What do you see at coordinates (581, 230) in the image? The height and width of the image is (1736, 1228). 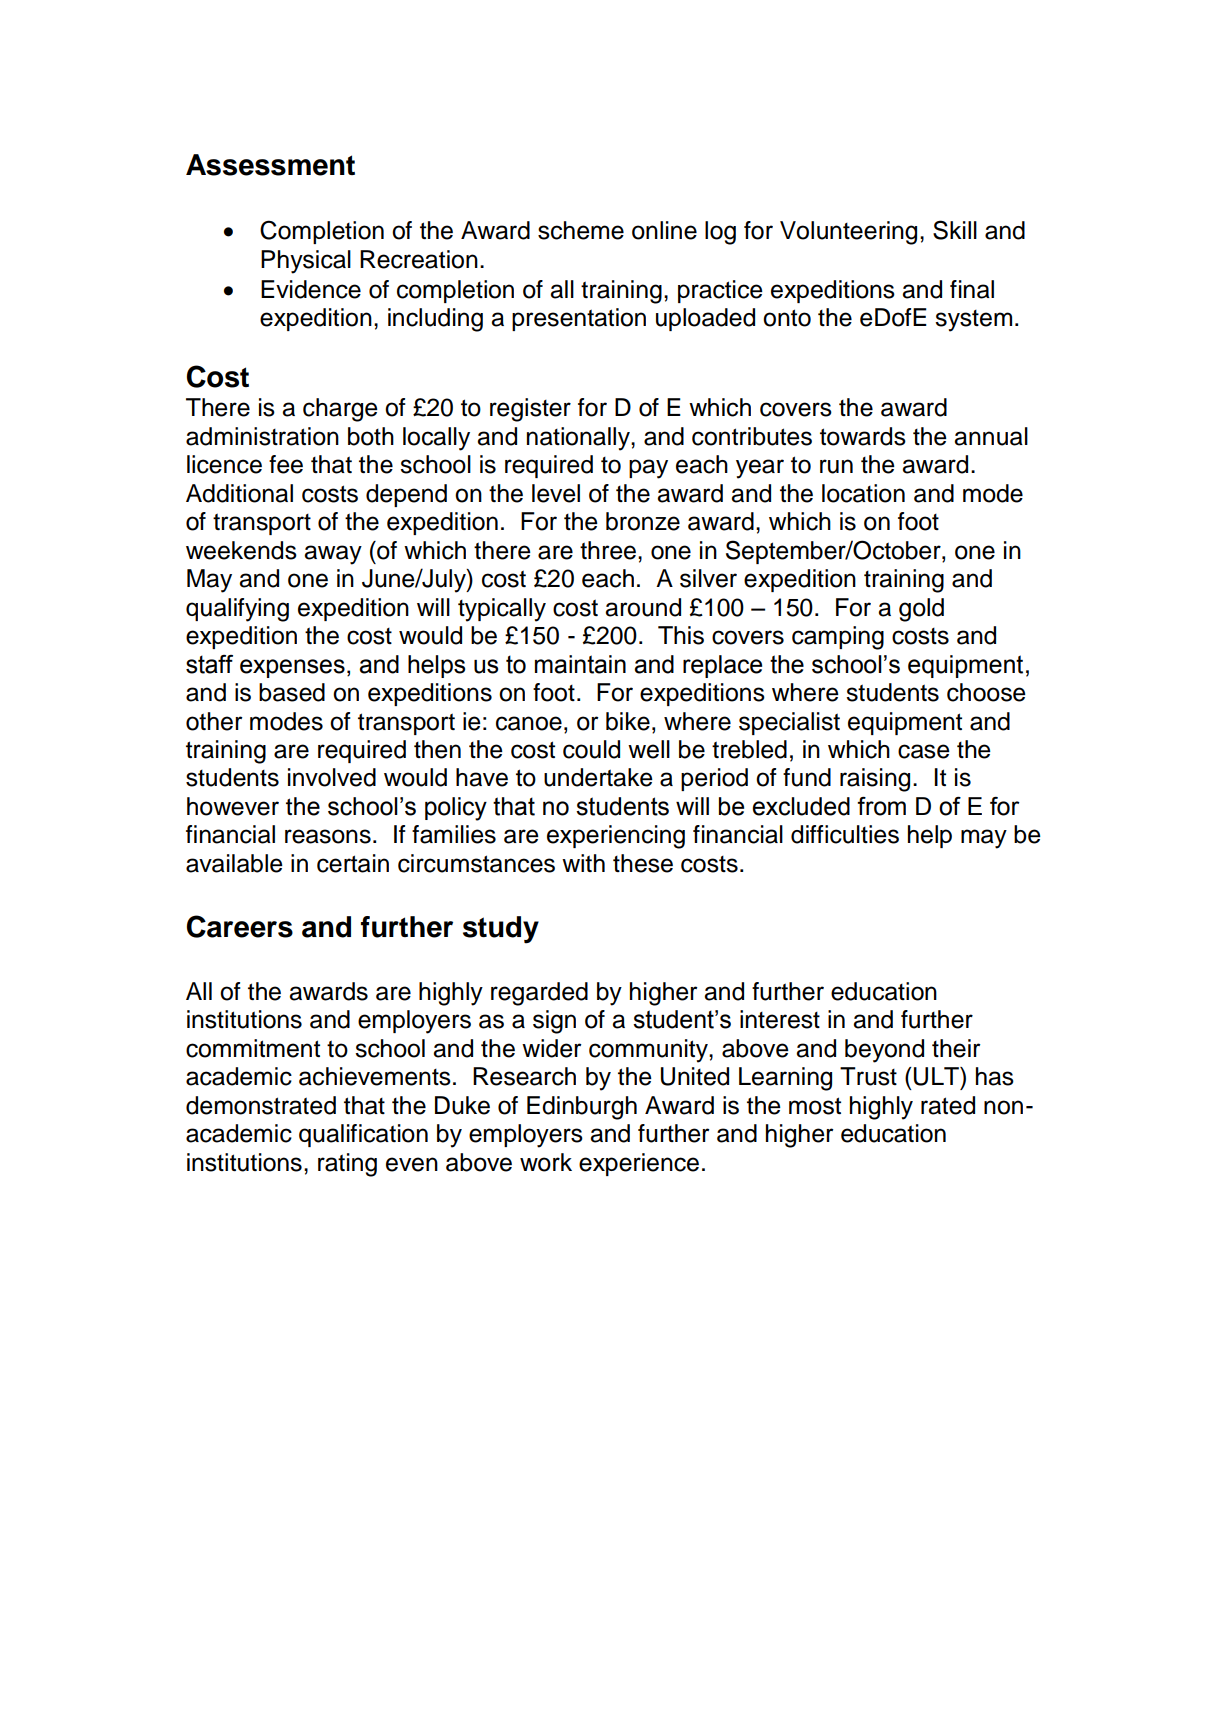 I see `scheme` at bounding box center [581, 230].
